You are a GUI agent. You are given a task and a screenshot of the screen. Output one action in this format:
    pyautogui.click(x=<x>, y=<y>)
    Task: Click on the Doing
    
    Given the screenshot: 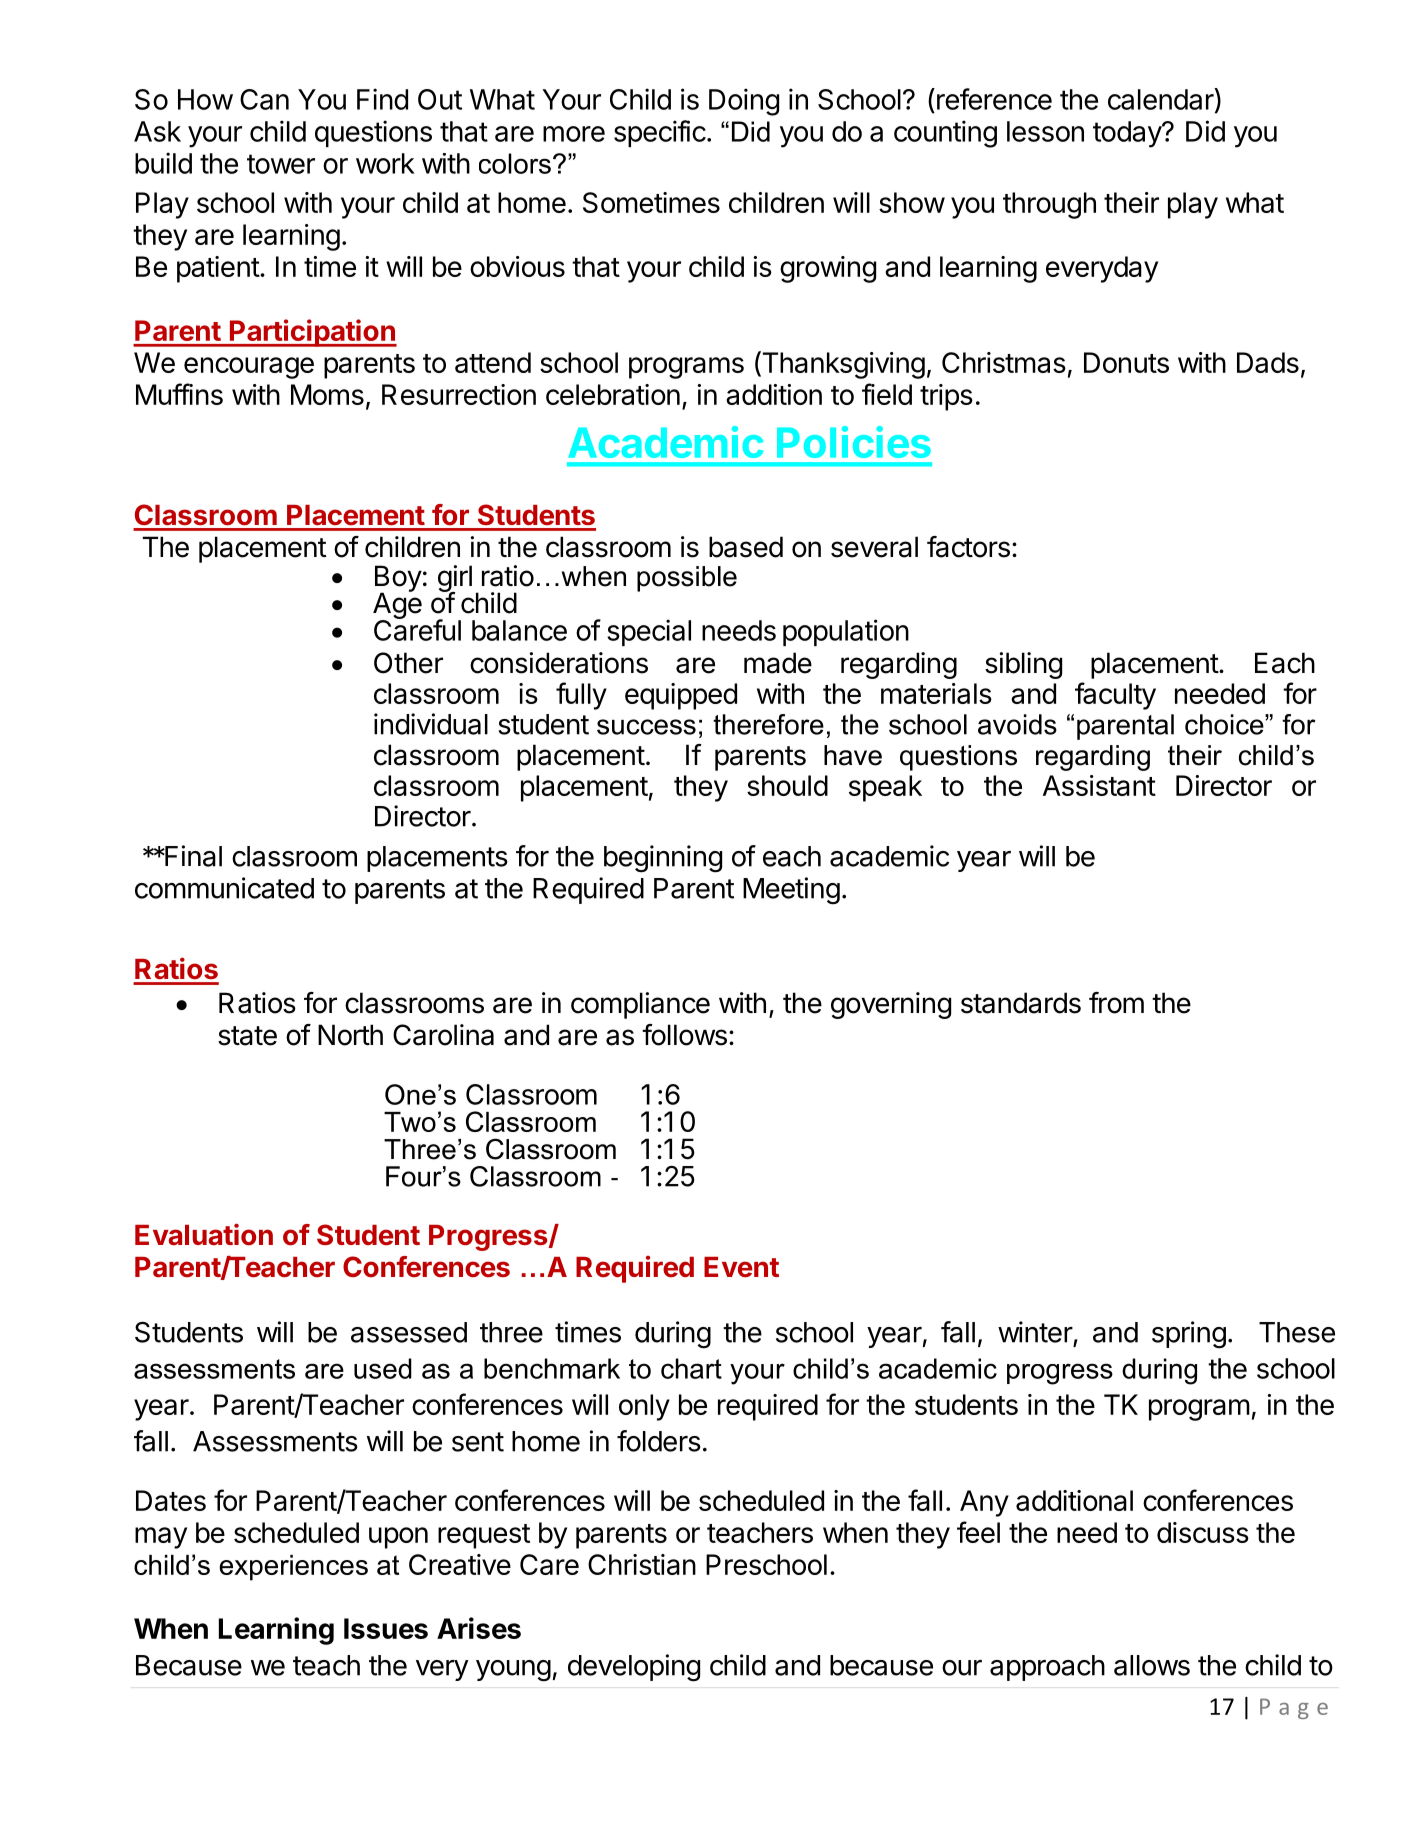 What is the action you would take?
    pyautogui.click(x=744, y=102)
